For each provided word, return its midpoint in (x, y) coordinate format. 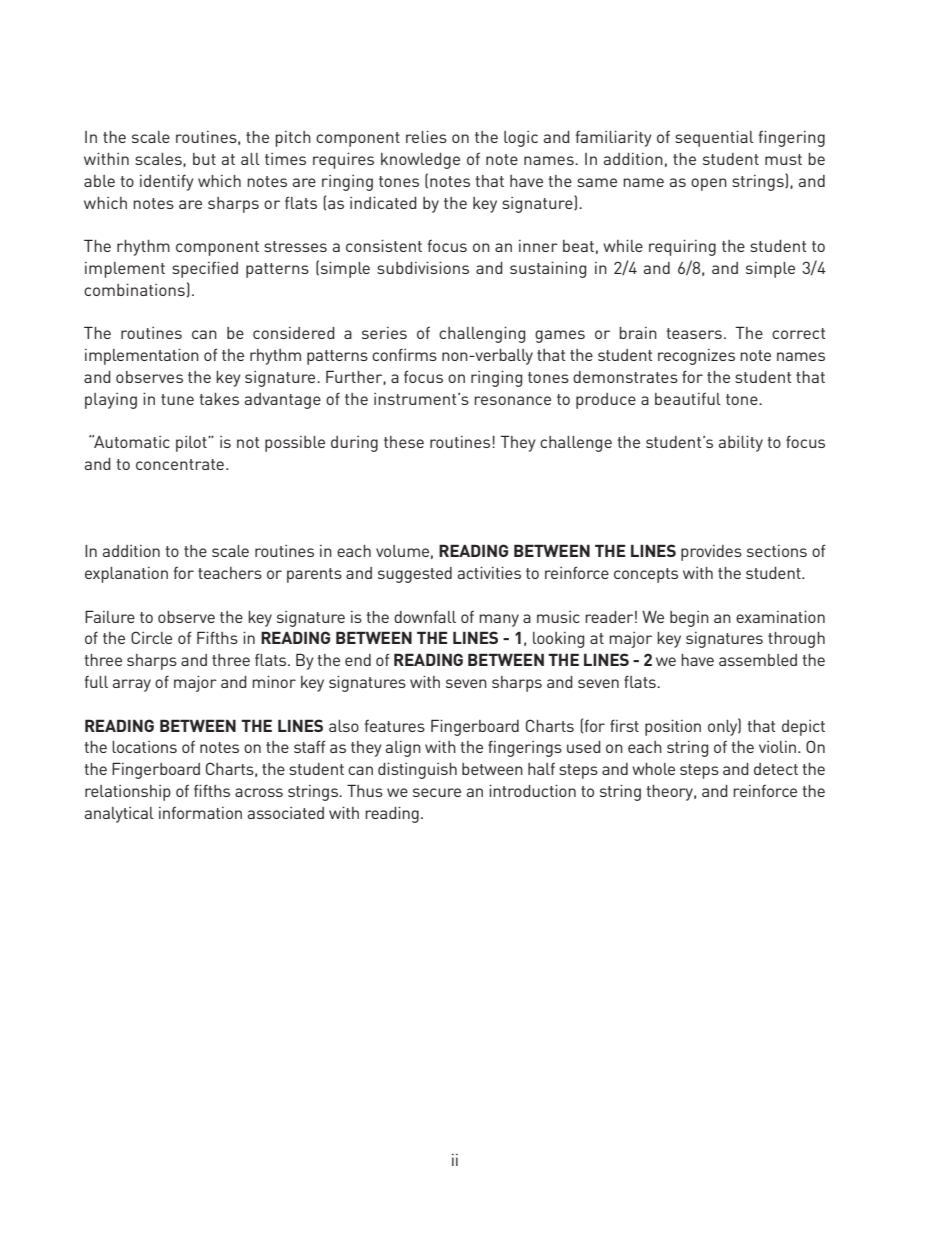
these (404, 442)
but (204, 159)
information (200, 813)
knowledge (420, 161)
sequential (714, 139)
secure (437, 792)
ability (741, 444)
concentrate (180, 464)
